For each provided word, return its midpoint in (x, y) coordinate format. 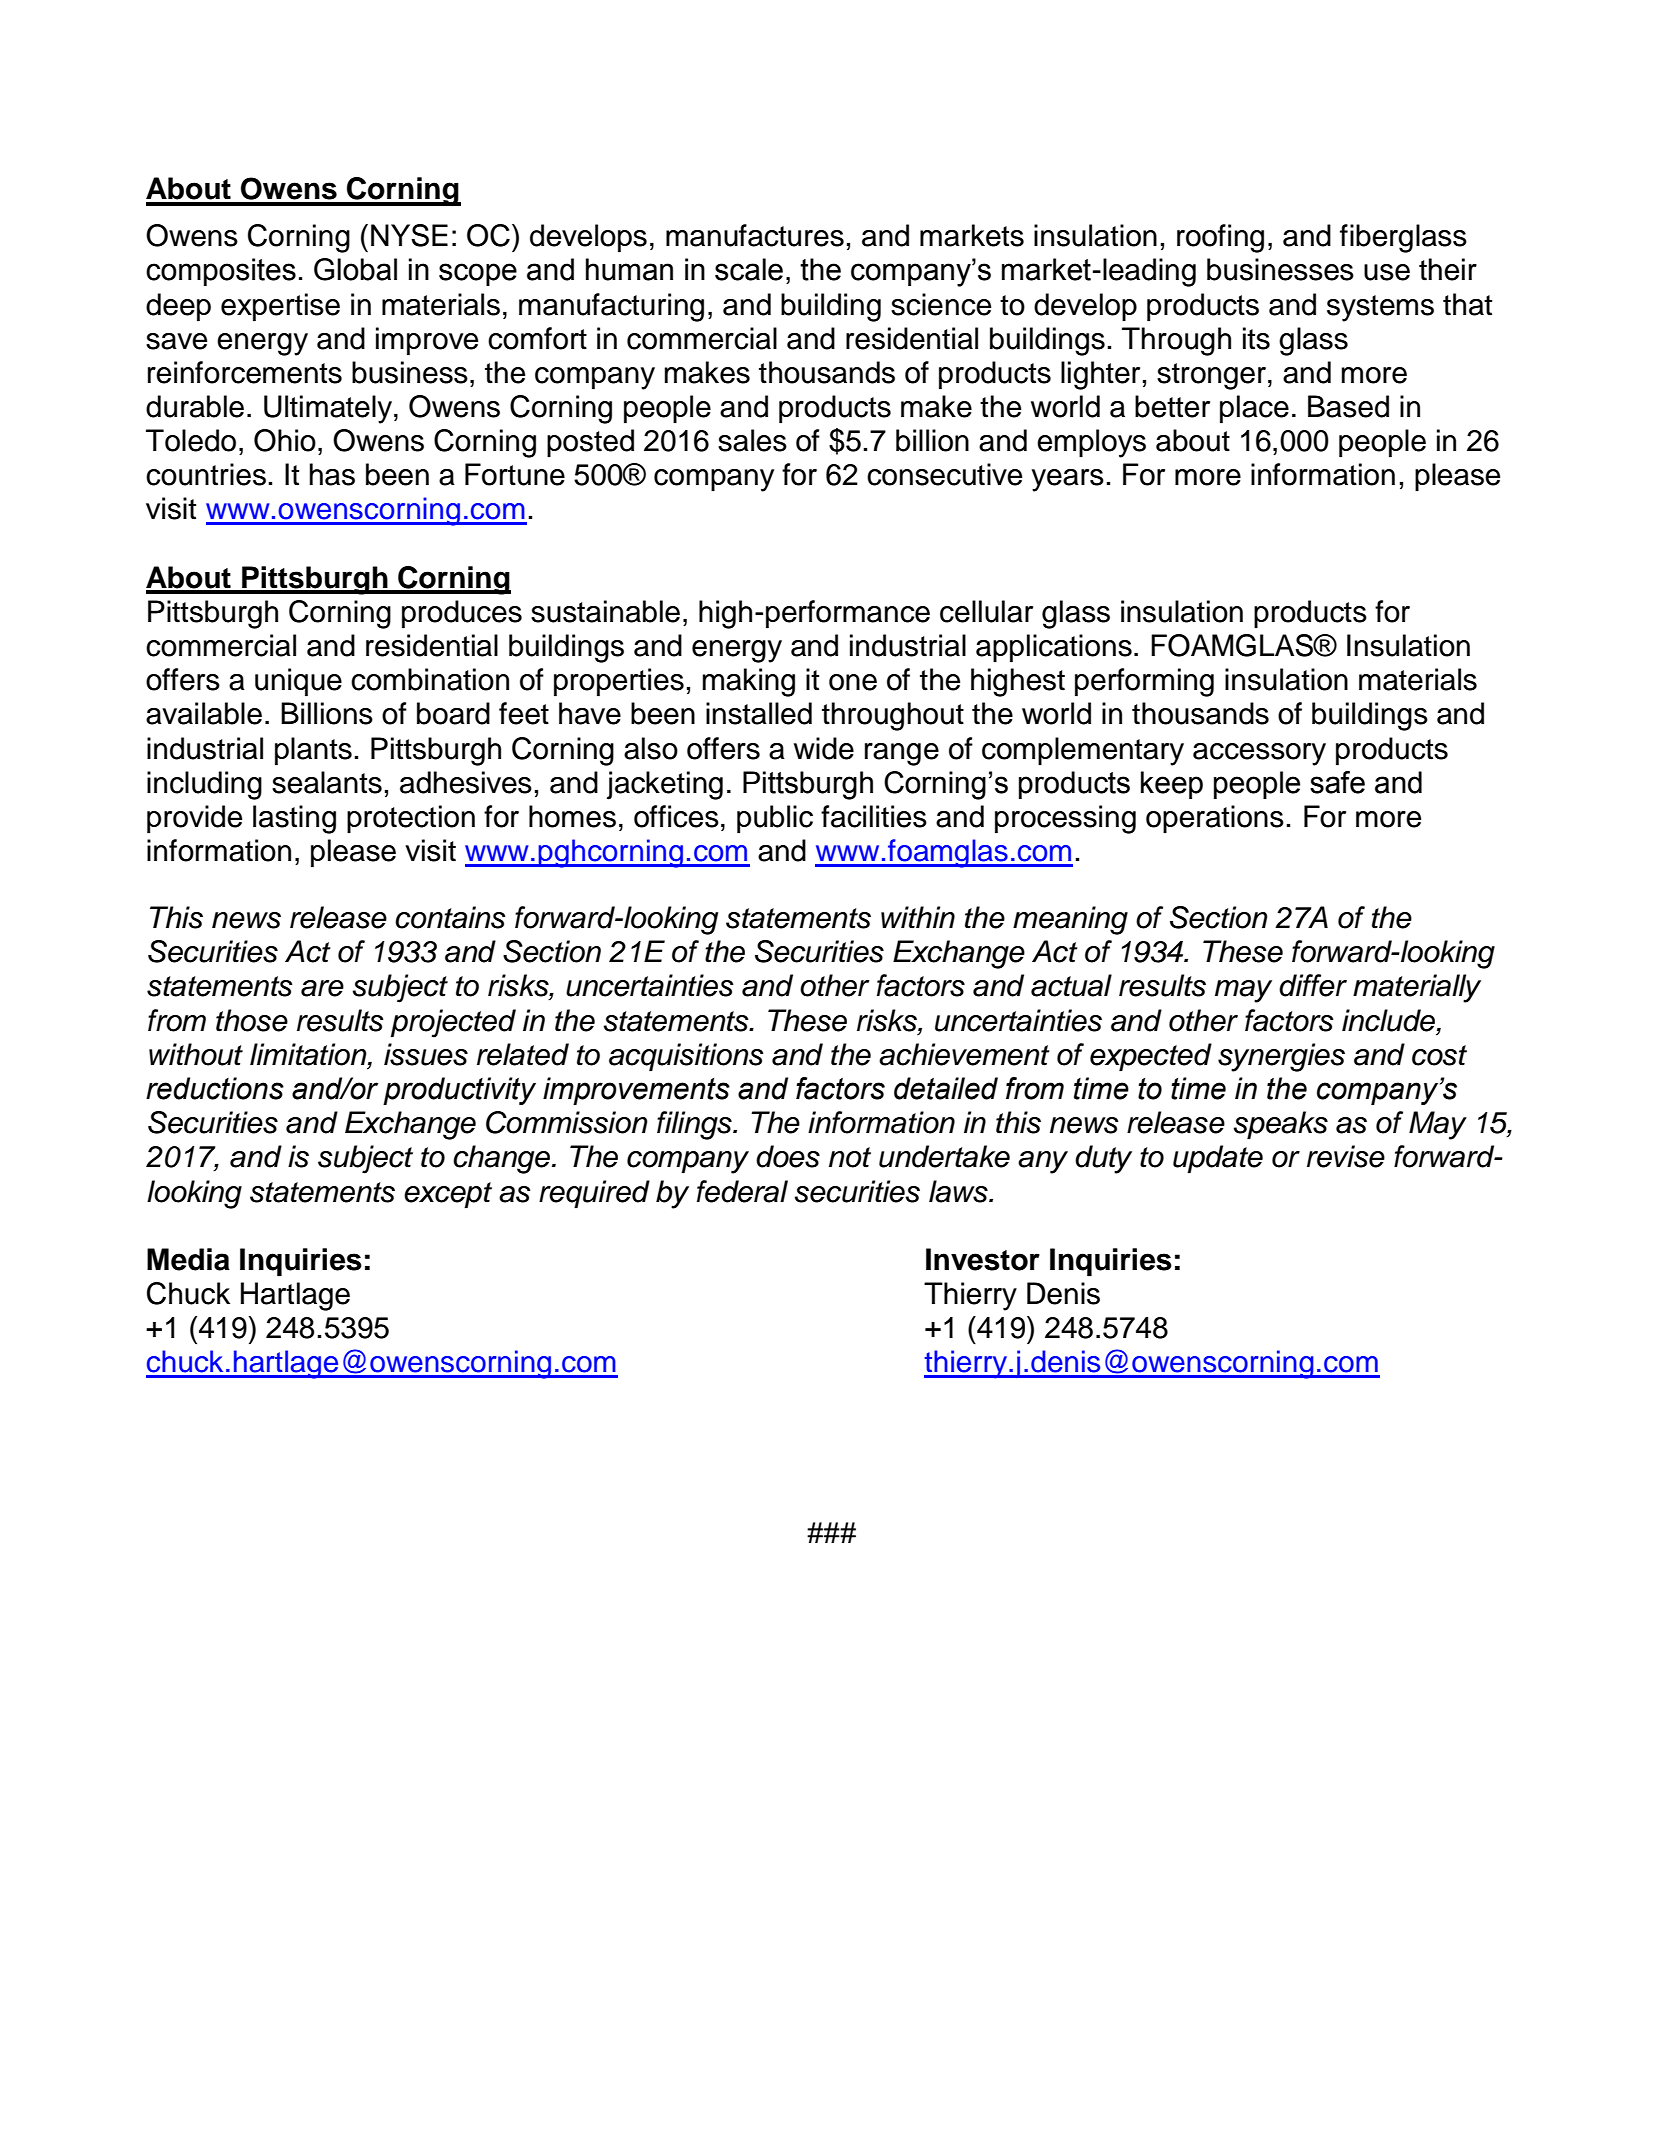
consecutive (944, 474)
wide (824, 748)
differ (1313, 985)
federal (742, 1191)
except (448, 1195)
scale (749, 269)
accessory (1259, 754)
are (322, 988)
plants (313, 751)
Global (355, 269)
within (918, 917)
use (1387, 272)
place (1254, 409)
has (332, 474)
